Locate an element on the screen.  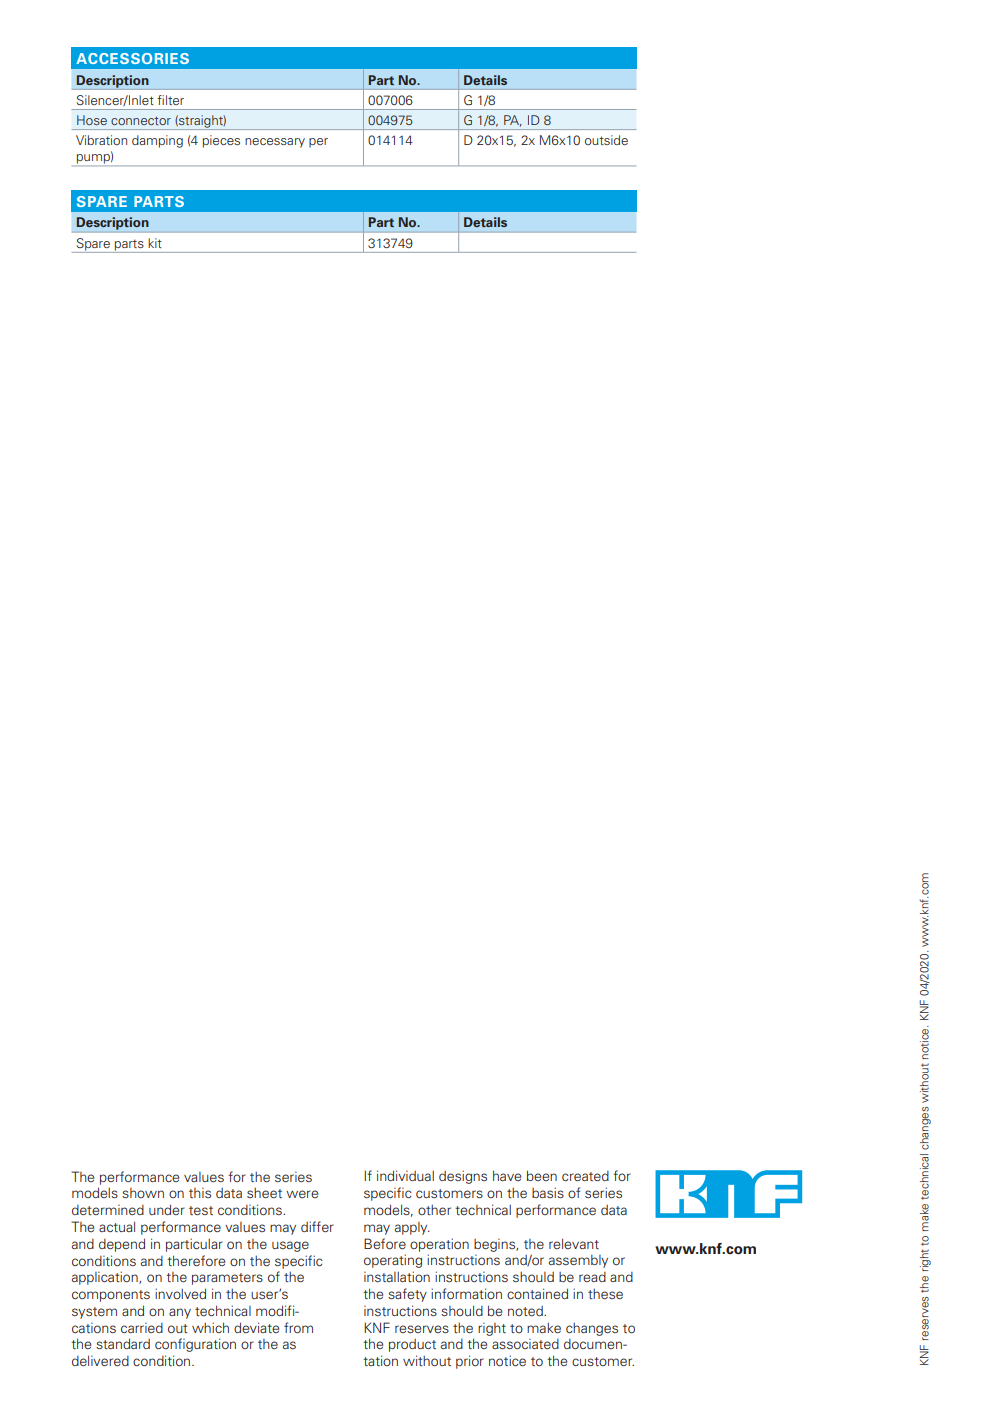
individual is located at coordinates (405, 1175).
